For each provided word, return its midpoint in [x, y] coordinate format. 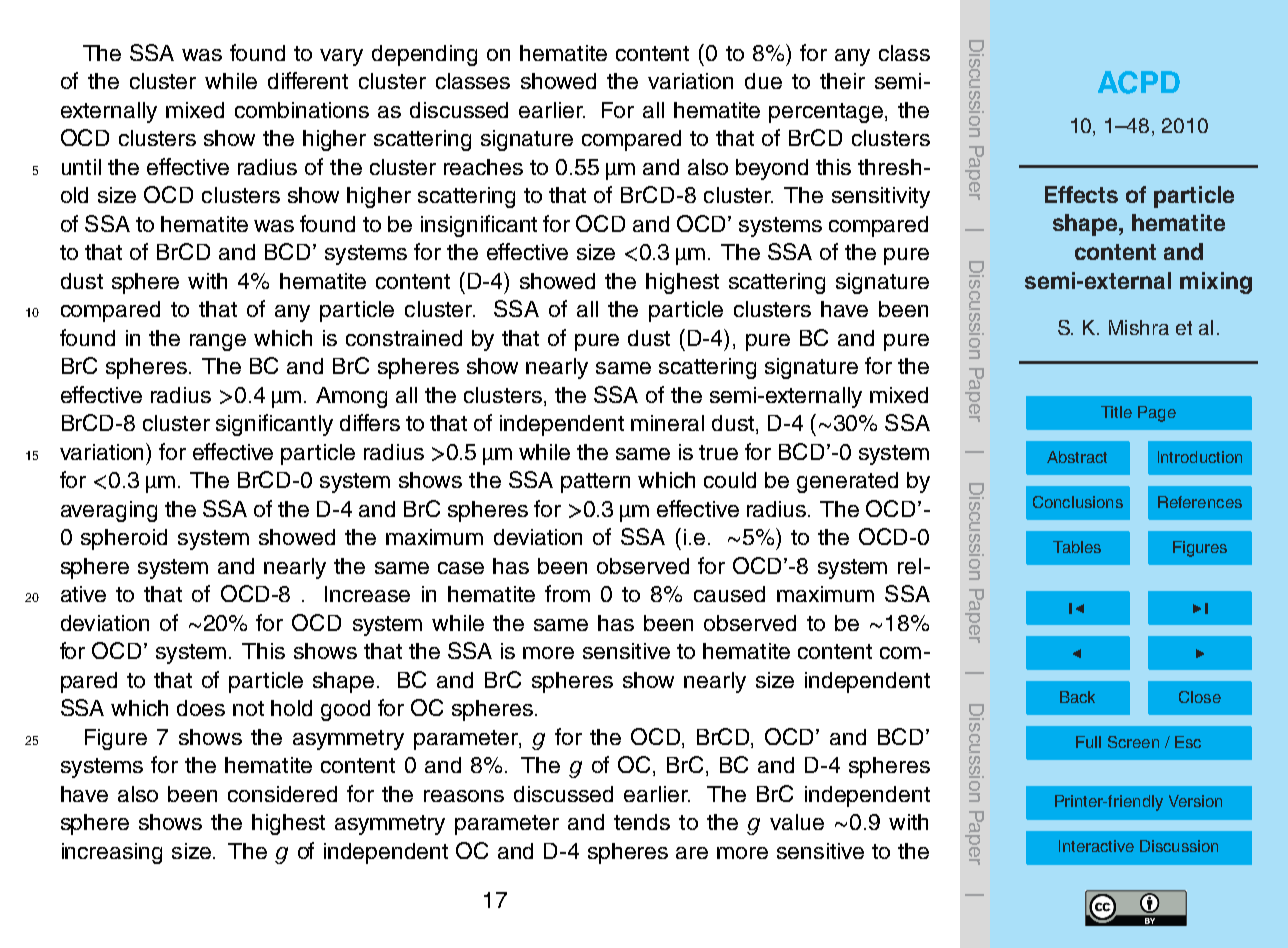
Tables [1077, 547]
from [567, 593]
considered [282, 794]
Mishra [1139, 327]
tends [642, 822]
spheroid [124, 539]
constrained [404, 338]
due [763, 81]
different [308, 80]
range [218, 342]
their [842, 81]
